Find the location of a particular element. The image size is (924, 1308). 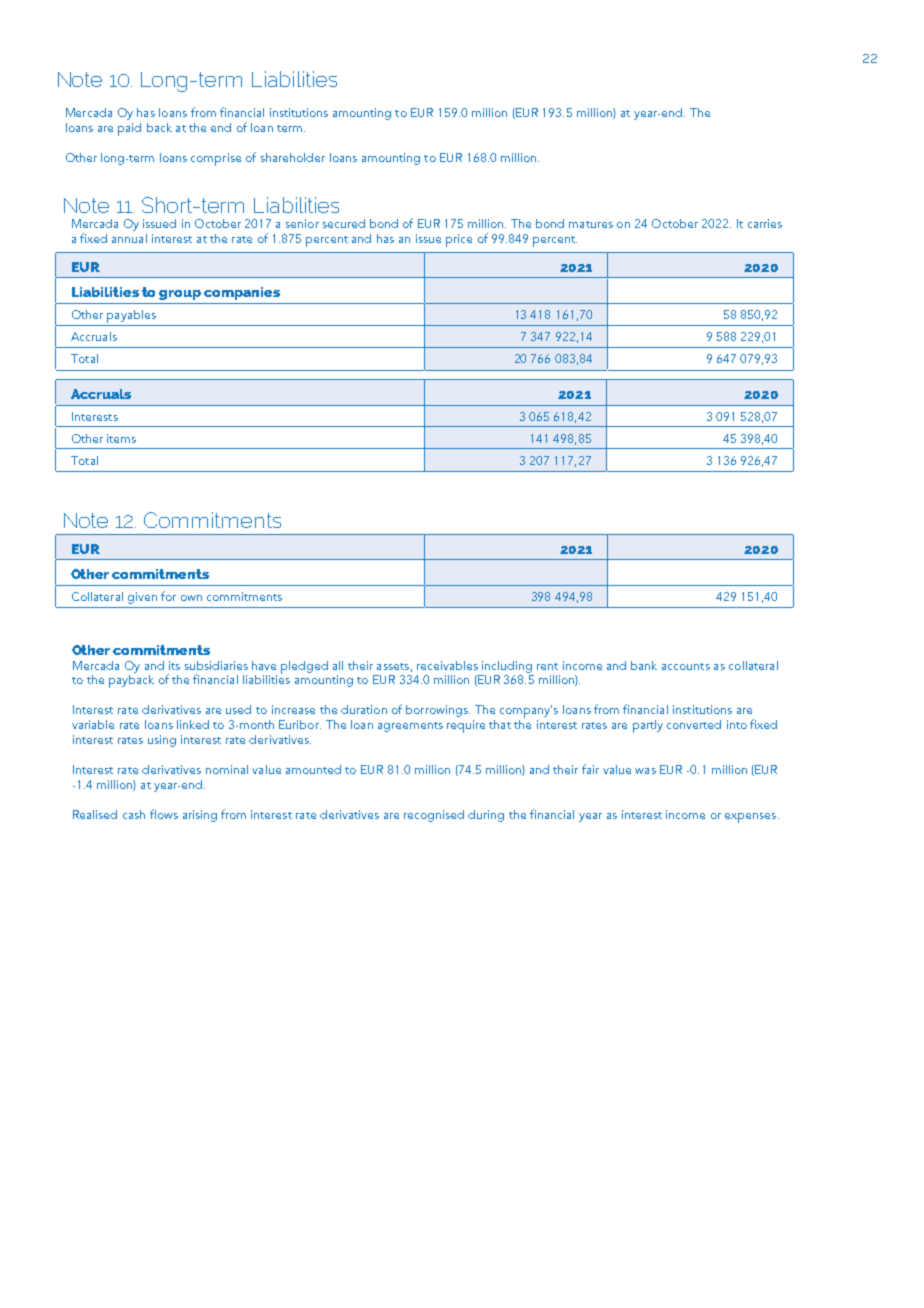

matures is located at coordinates (591, 224).
